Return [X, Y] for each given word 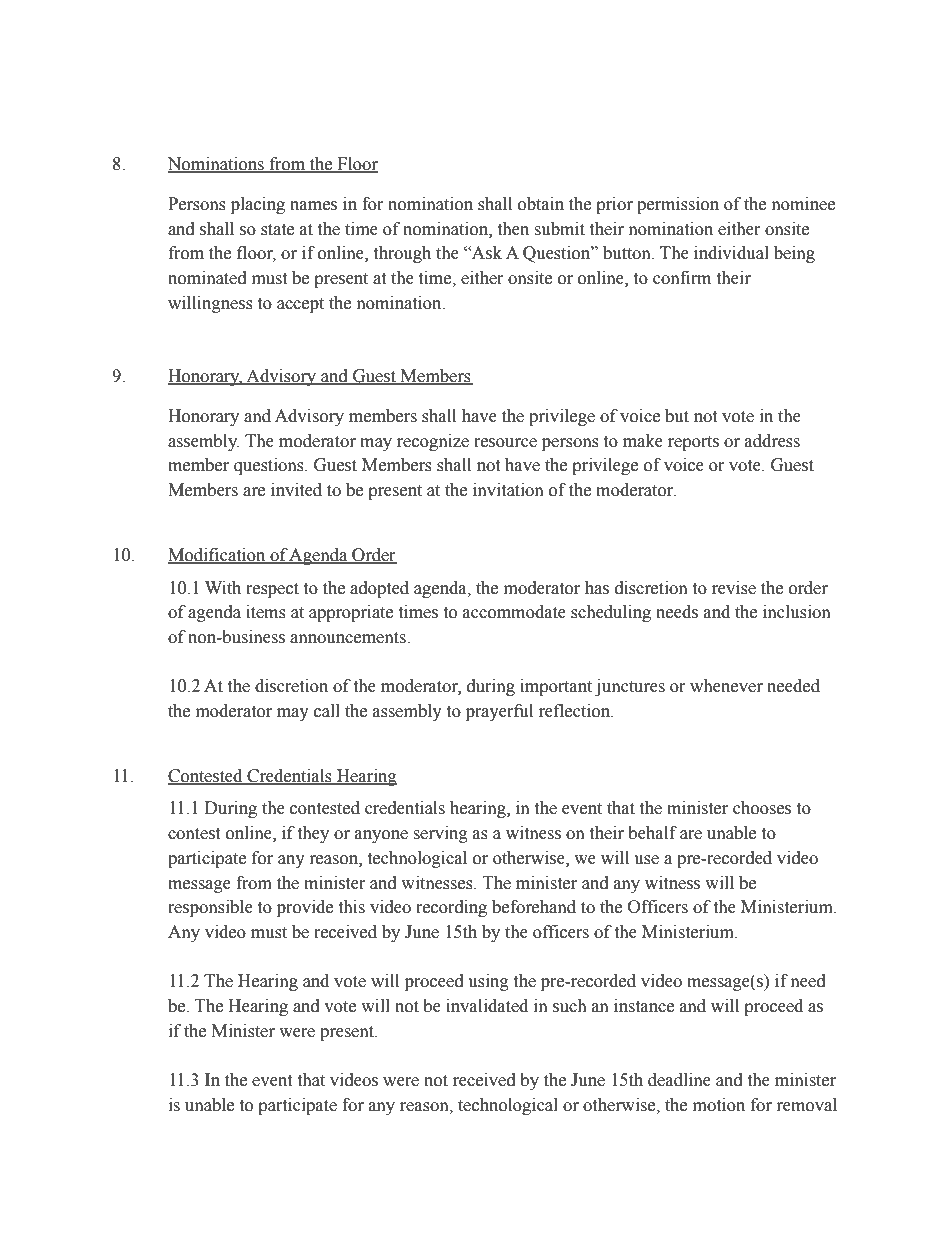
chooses [762, 808]
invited [296, 490]
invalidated [487, 1006]
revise [734, 588]
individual [731, 253]
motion [719, 1105]
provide [305, 908]
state [277, 230]
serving [440, 834]
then [513, 229]
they [313, 834]
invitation [508, 490]
